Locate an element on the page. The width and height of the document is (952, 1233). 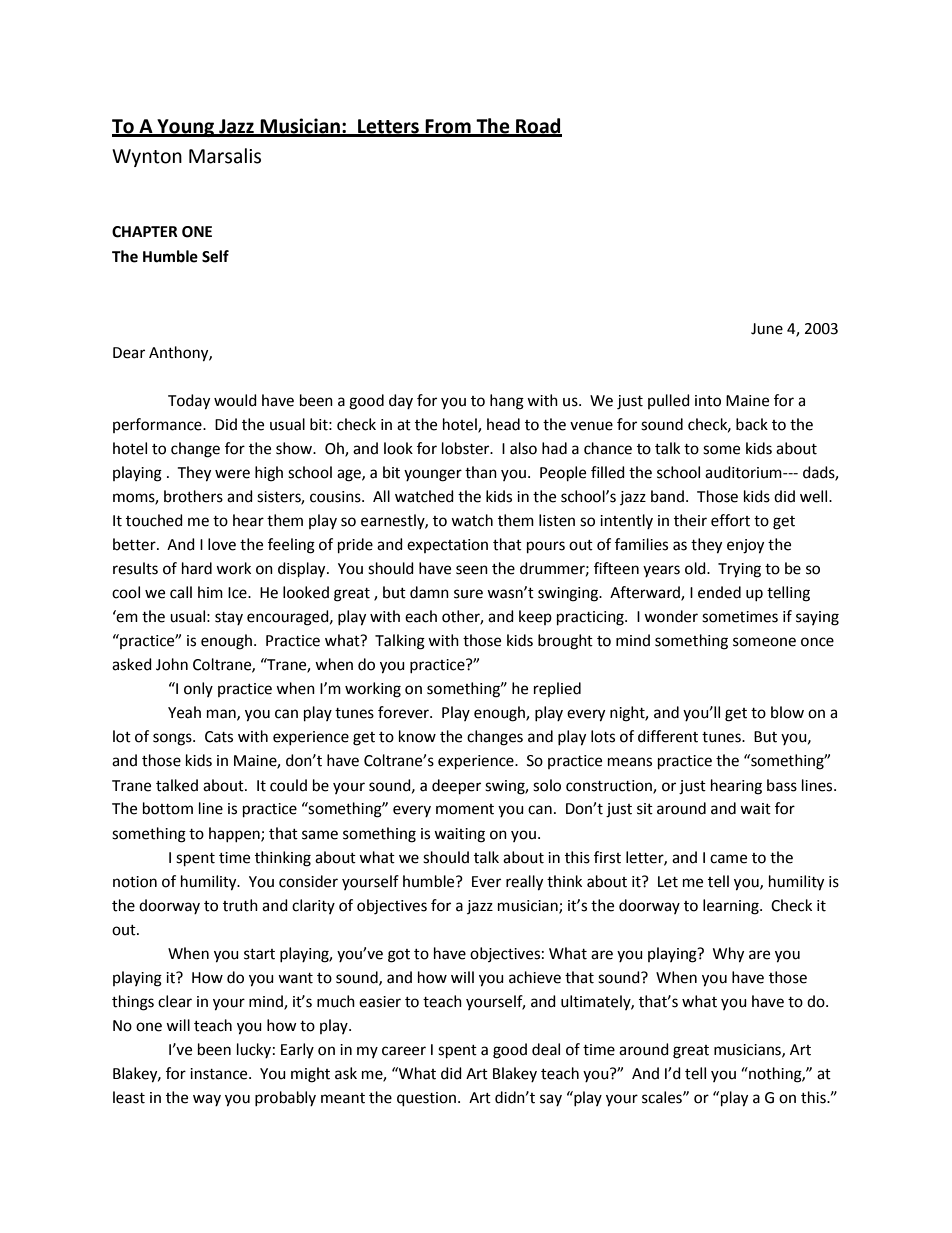
were is located at coordinates (232, 474).
